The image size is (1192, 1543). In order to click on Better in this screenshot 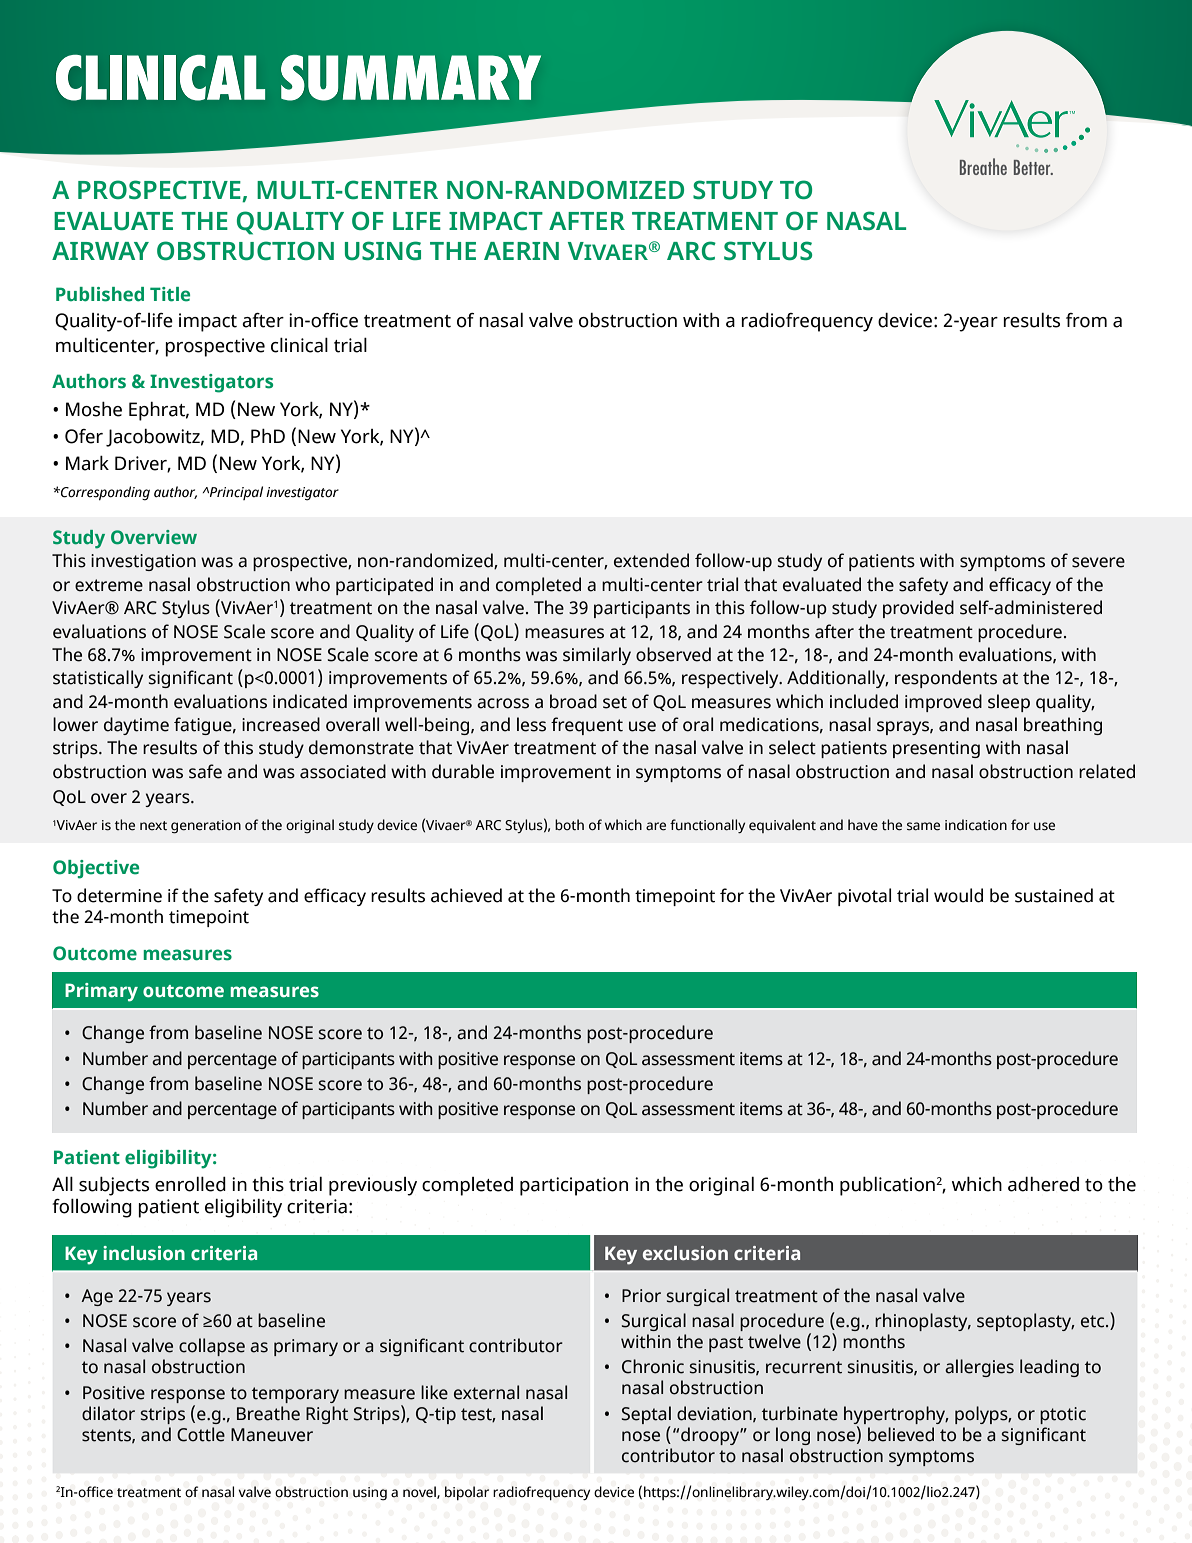, I will do `click(1033, 167)`.
